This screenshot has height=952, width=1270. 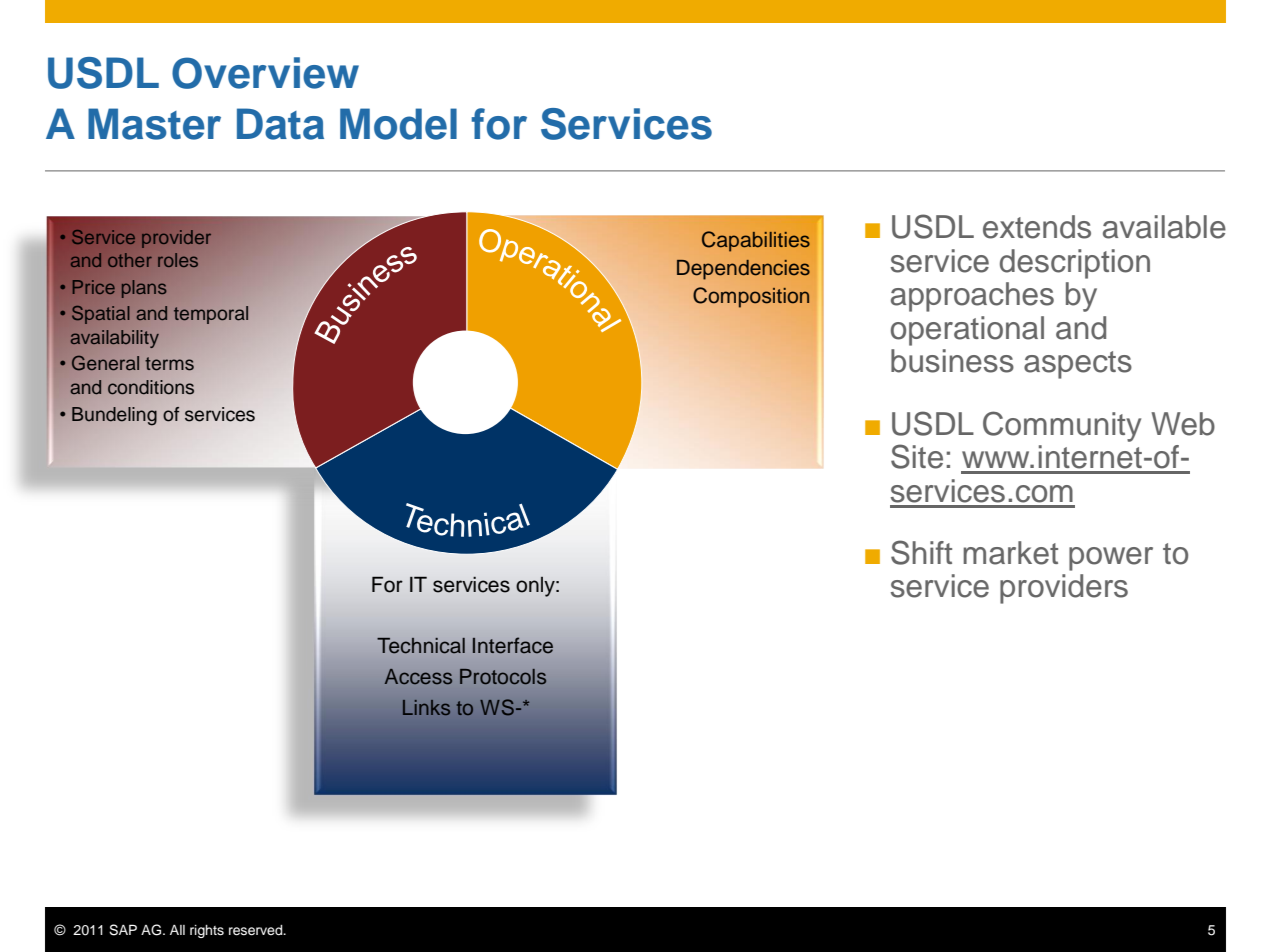 What do you see at coordinates (265, 73) in the screenshot?
I see `Overview` at bounding box center [265, 73].
